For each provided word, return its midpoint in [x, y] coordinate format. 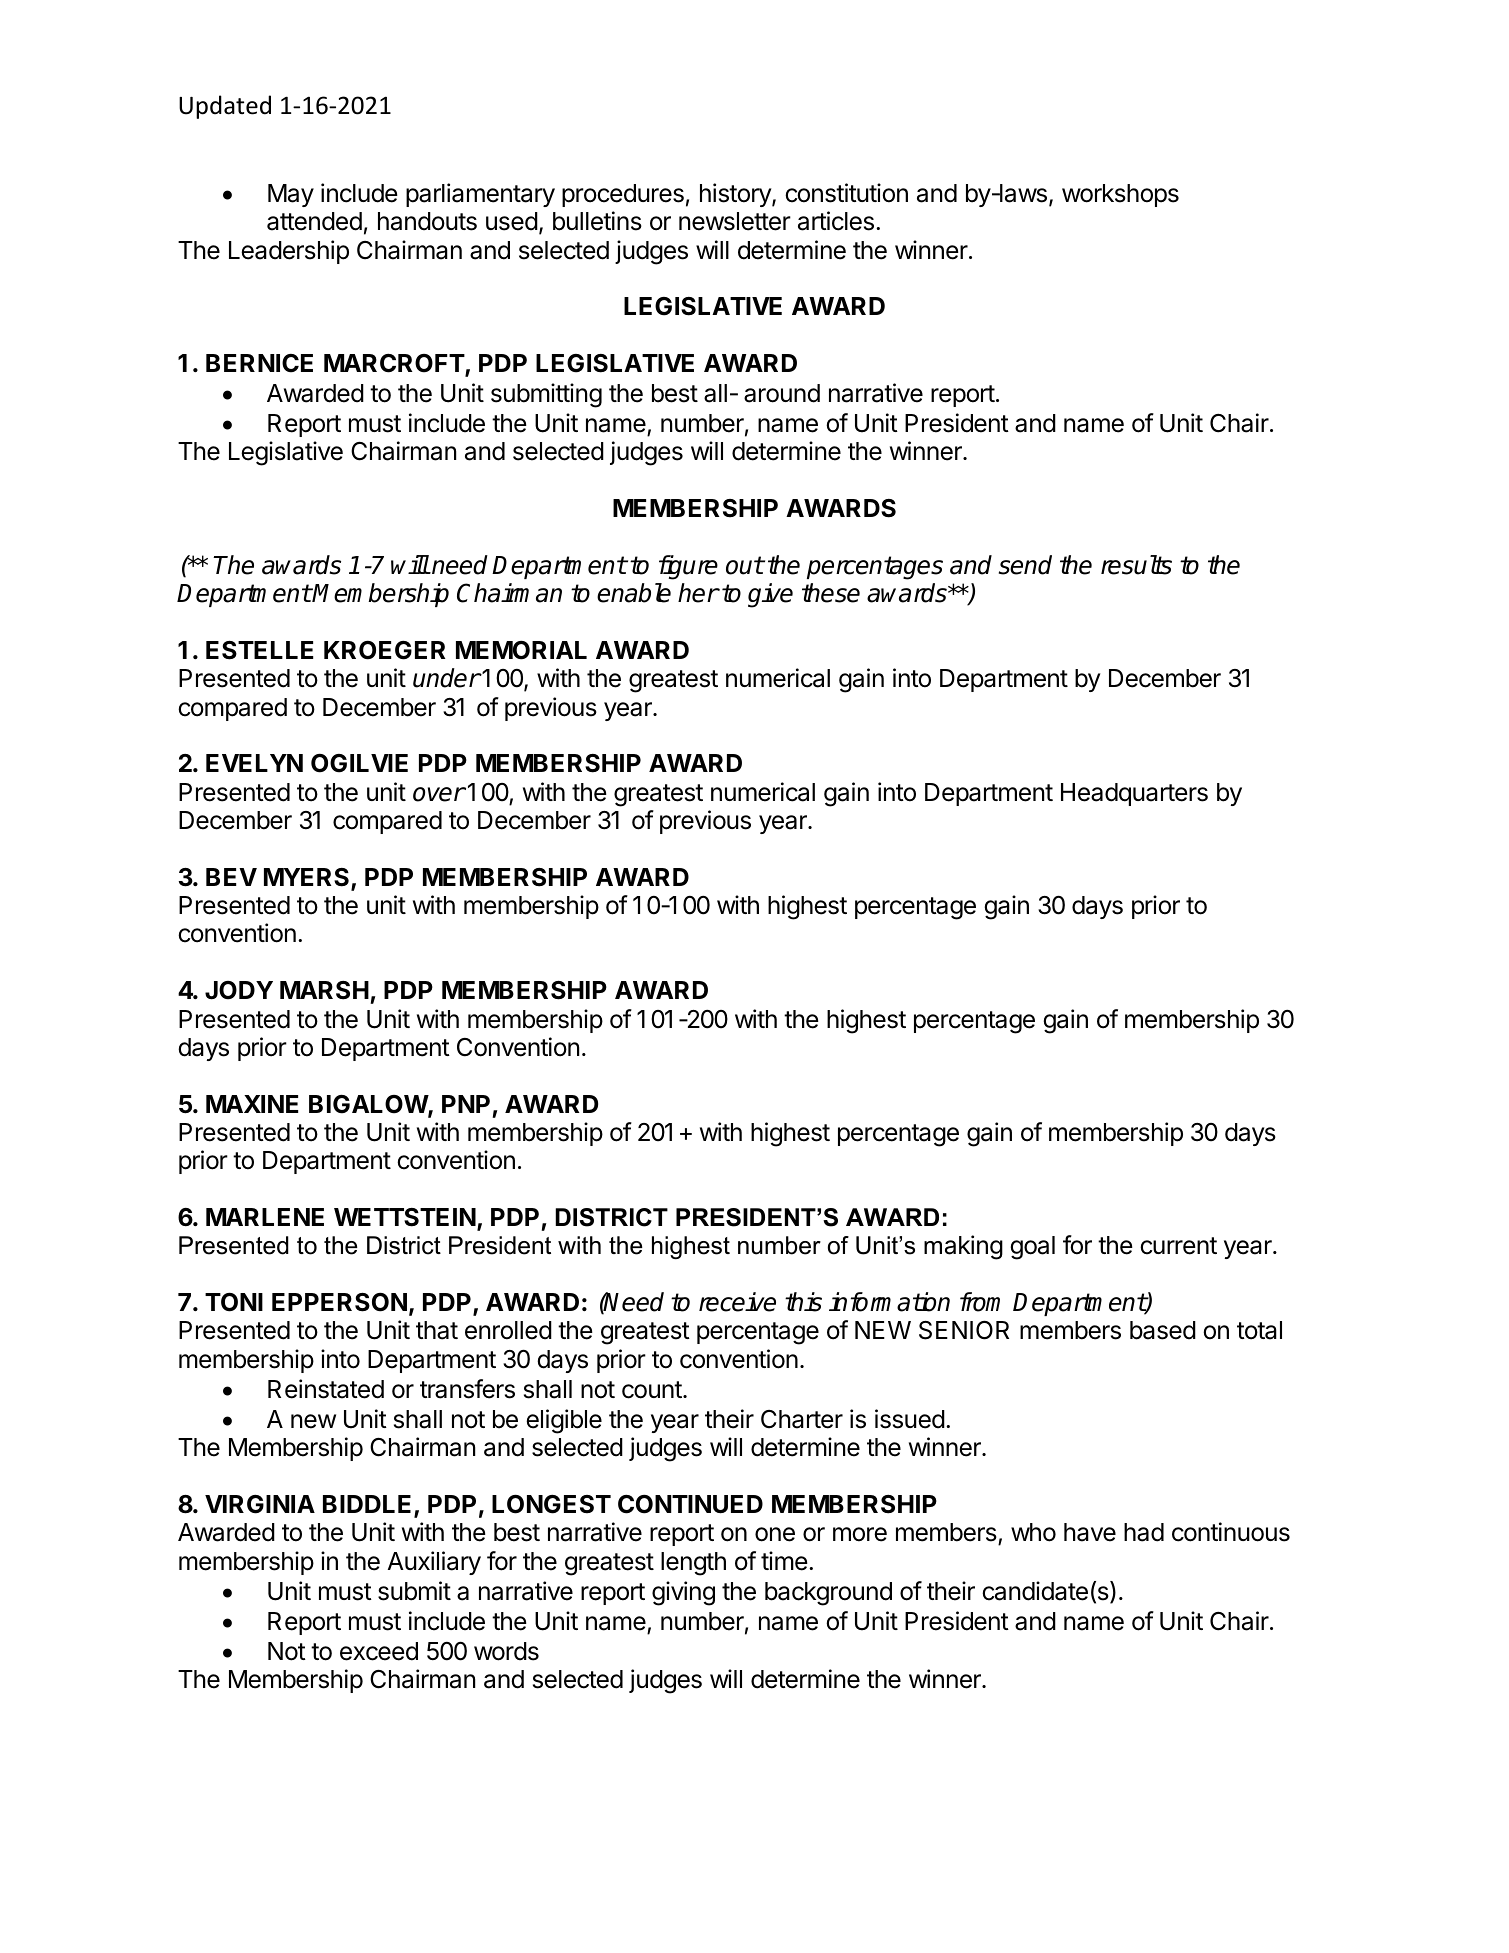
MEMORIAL [521, 650]
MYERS [308, 878]
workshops [1120, 195]
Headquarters [1134, 794]
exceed [379, 1651]
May [291, 195]
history [736, 195]
